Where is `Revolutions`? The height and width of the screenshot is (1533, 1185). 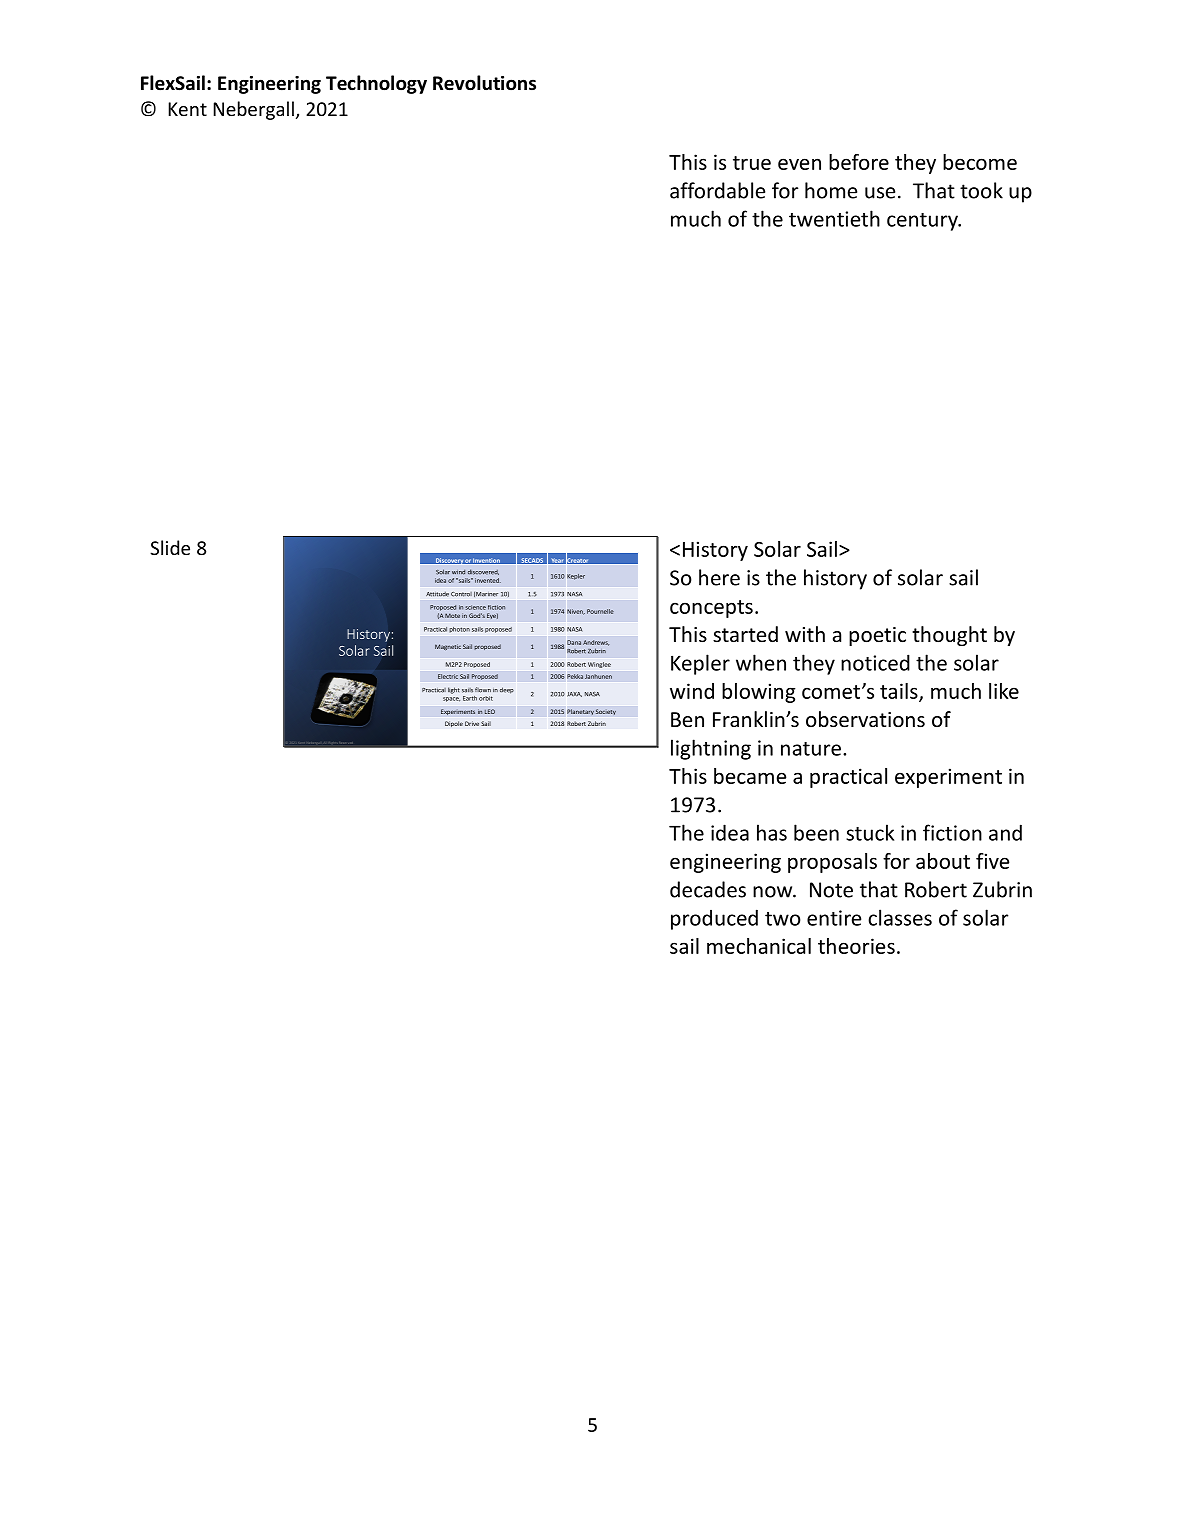
Revolutions is located at coordinates (484, 83).
